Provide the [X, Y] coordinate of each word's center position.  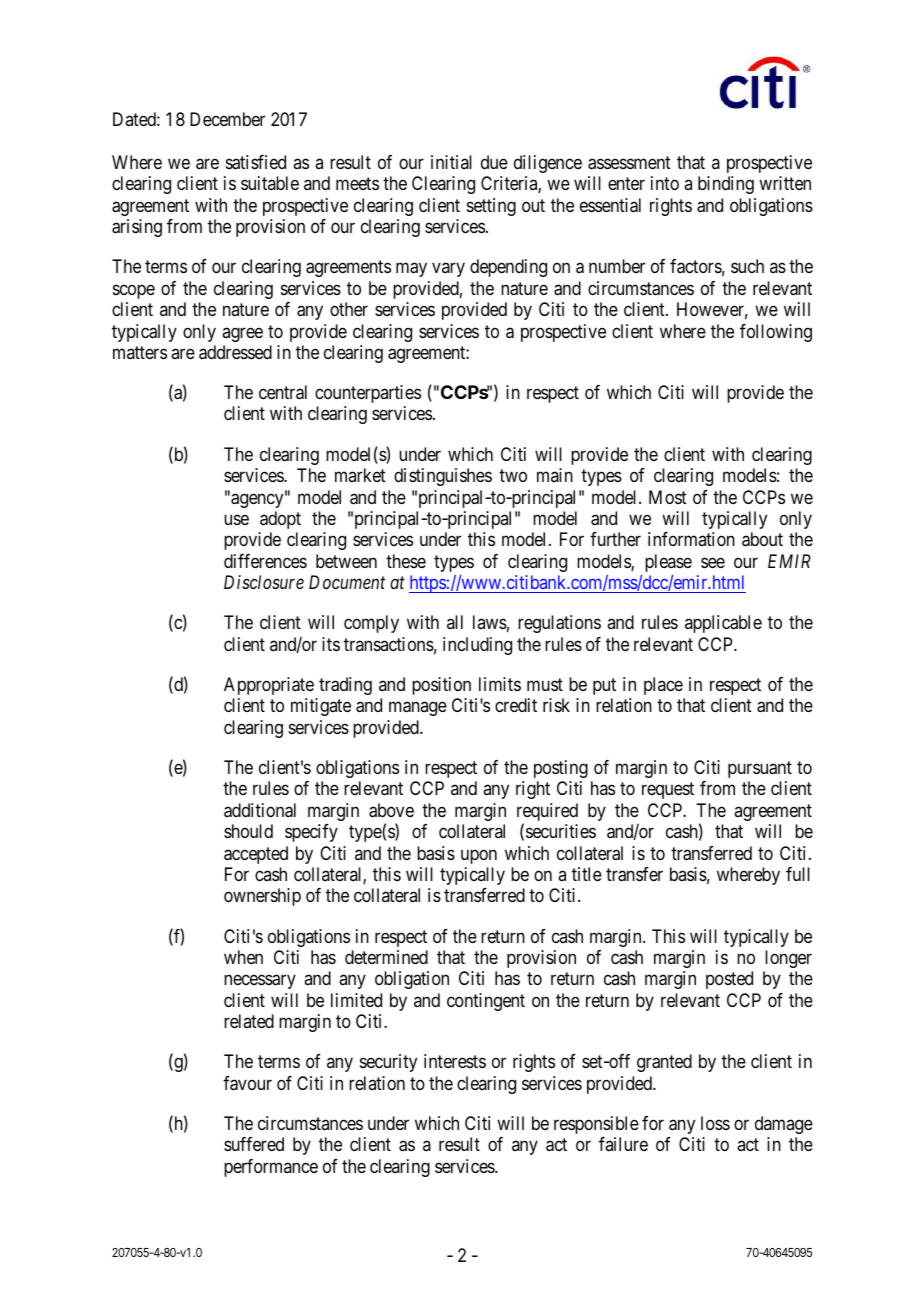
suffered [254, 1144]
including [477, 646]
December [227, 119]
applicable [723, 624]
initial [451, 162]
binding [726, 185]
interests [455, 1061]
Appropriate [269, 686]
